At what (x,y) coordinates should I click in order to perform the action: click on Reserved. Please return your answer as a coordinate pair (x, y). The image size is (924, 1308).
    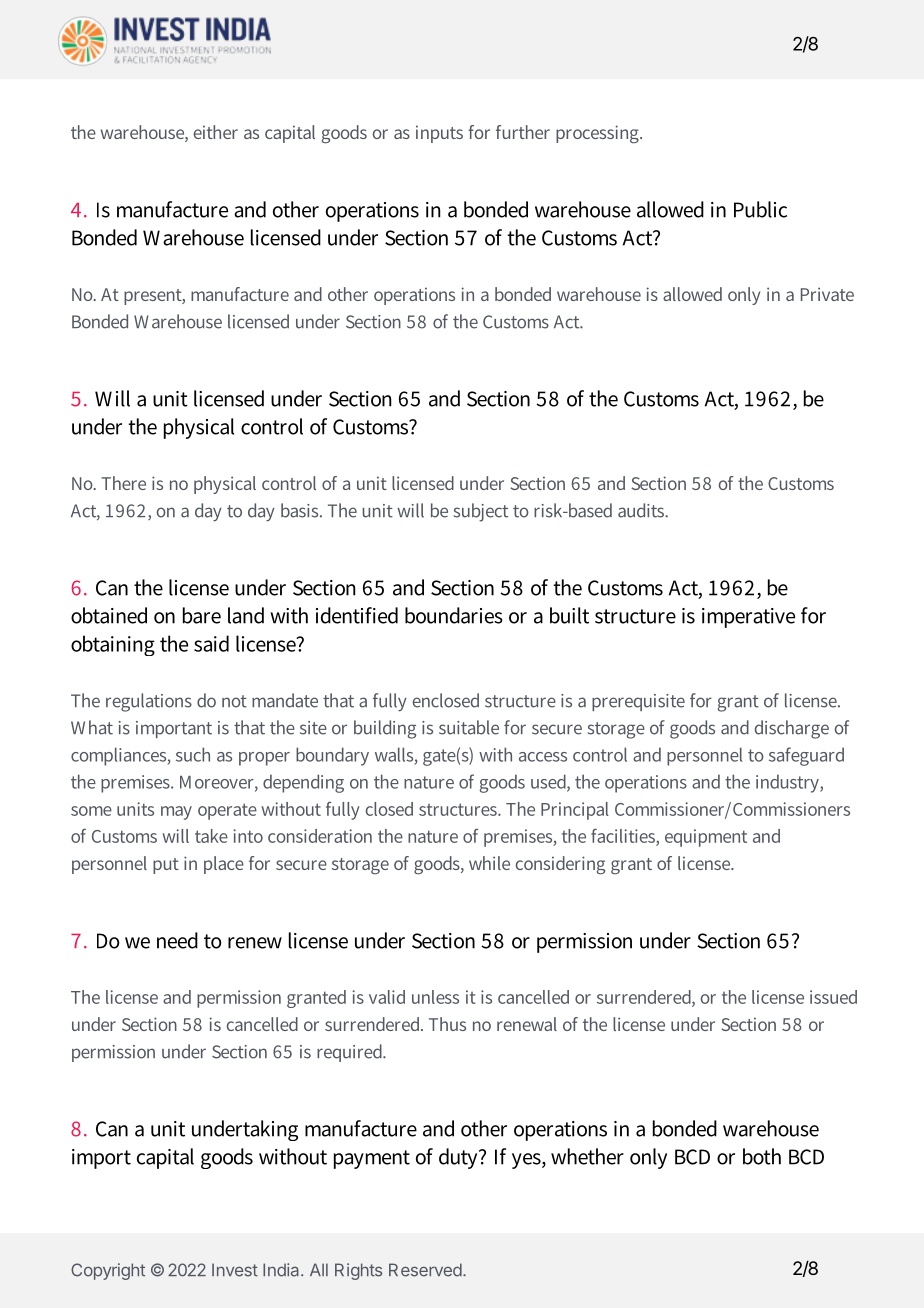
    Looking at the image, I should click on (425, 1270).
